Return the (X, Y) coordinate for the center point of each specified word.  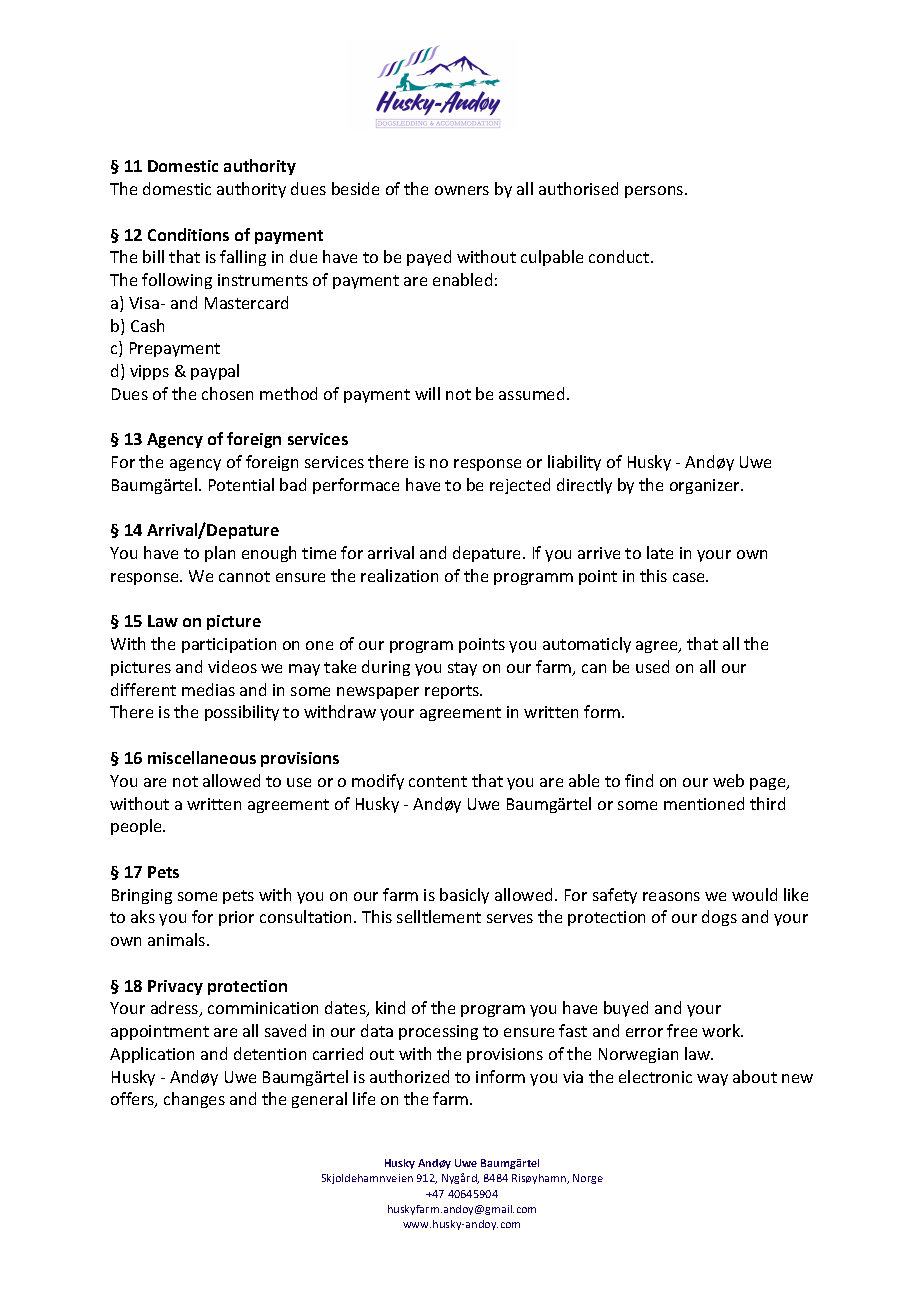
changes (194, 1100)
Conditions (188, 234)
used (652, 666)
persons (655, 192)
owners (462, 190)
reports (453, 692)
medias (208, 689)
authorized (409, 1076)
